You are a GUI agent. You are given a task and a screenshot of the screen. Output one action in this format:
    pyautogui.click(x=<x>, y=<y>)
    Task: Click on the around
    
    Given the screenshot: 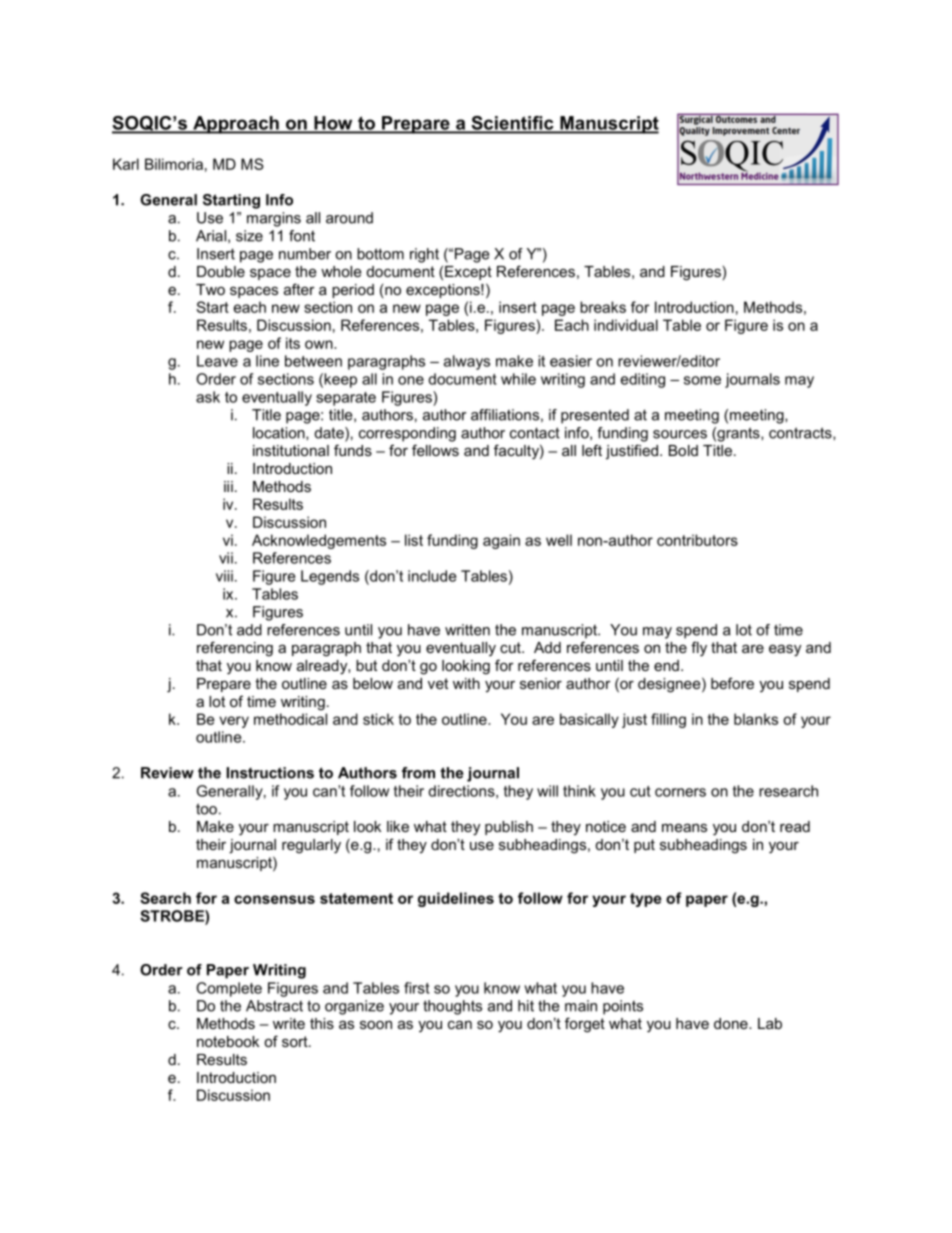 What is the action you would take?
    pyautogui.click(x=349, y=218)
